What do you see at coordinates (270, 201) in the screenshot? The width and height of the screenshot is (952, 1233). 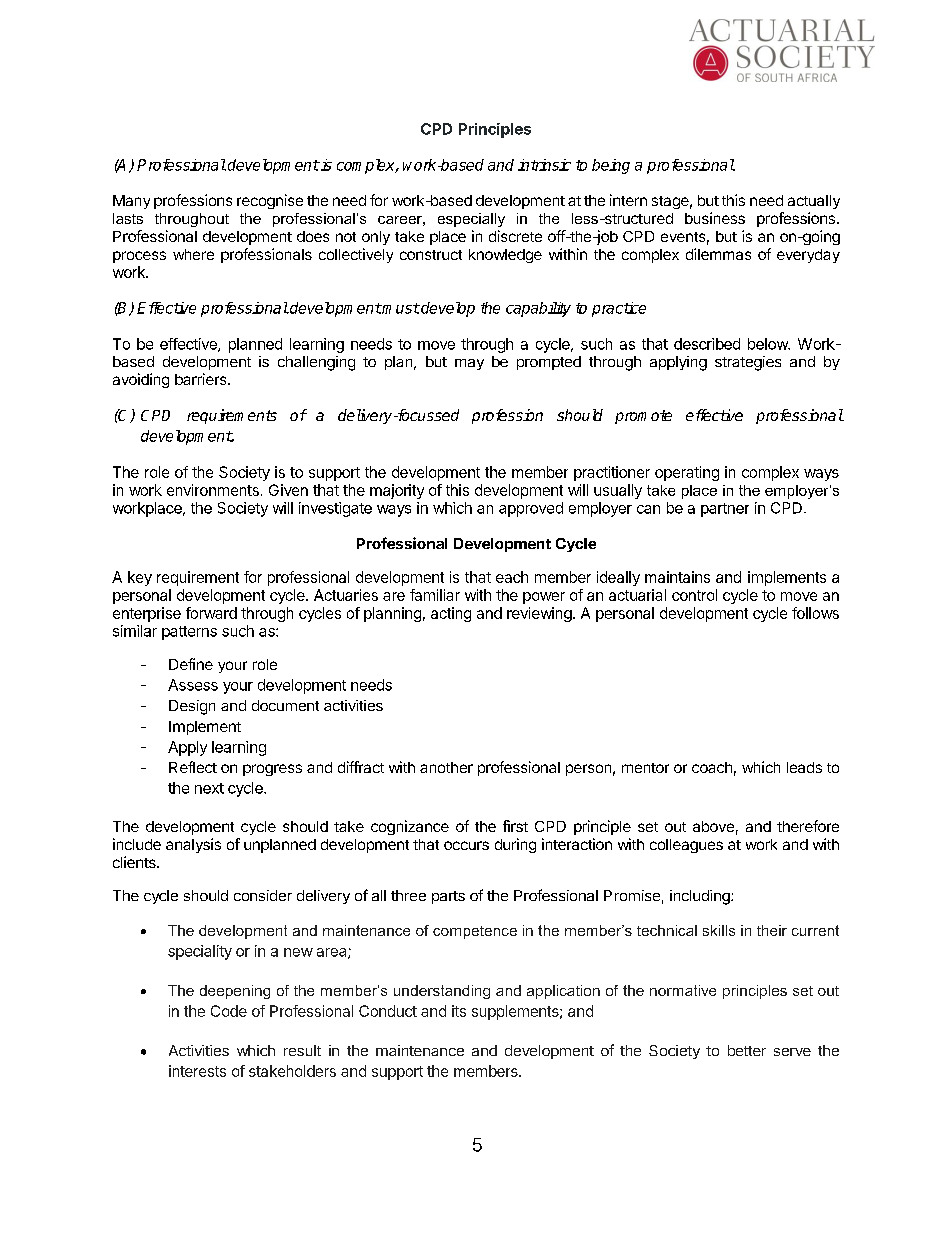 I see `recognise` at bounding box center [270, 201].
